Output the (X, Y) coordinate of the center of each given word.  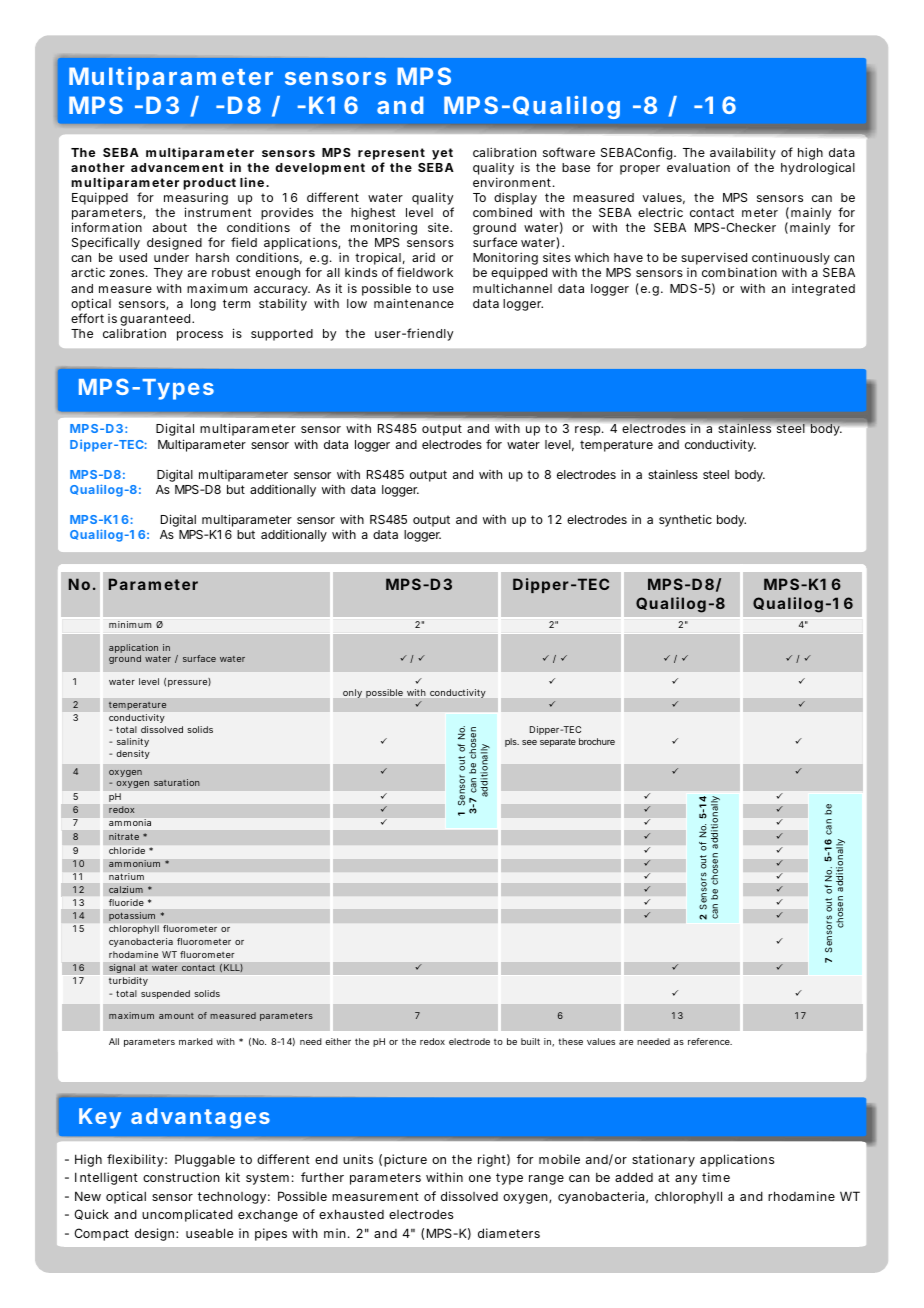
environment (514, 182)
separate (558, 742)
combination (739, 272)
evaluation (698, 167)
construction (181, 1177)
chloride (127, 850)
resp (589, 431)
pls (512, 742)
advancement (177, 167)
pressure (189, 682)
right (494, 1160)
